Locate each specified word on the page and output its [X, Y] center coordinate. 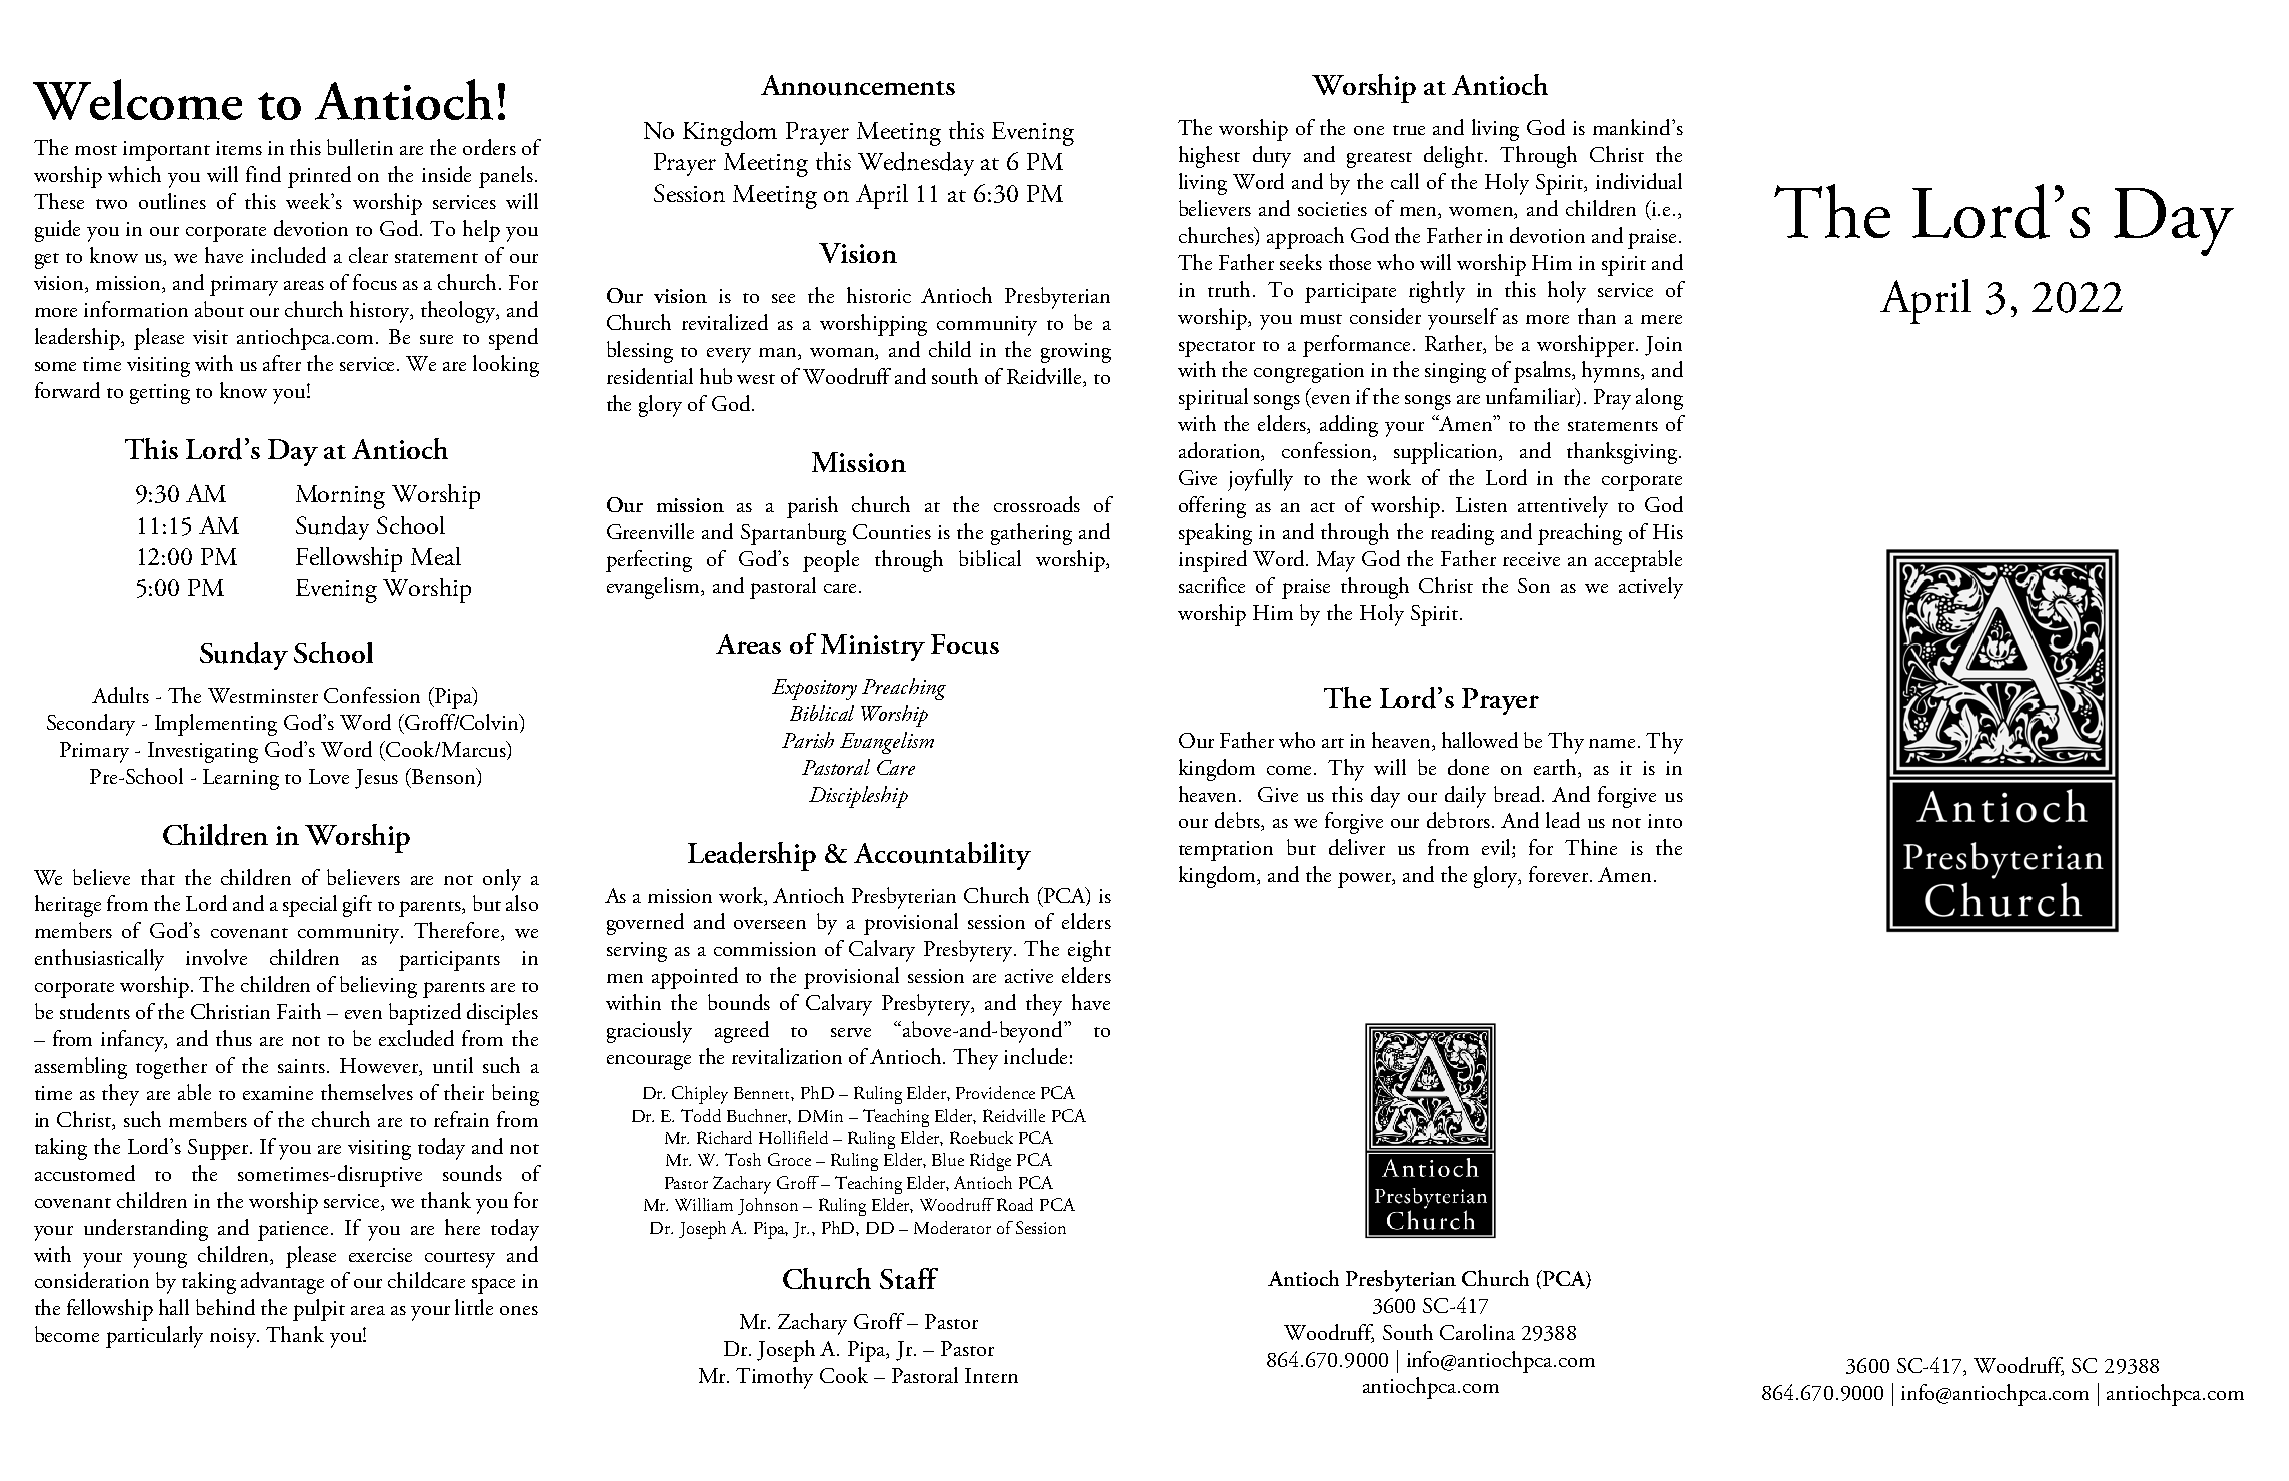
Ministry [873, 647]
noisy [234, 1338]
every [729, 355]
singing [1455, 373]
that [158, 877]
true [1409, 130]
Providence [995, 1092]
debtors [1458, 820]
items [239, 148]
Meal [436, 556]
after [282, 363]
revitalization [787, 1056]
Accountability [942, 856]
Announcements [858, 85]
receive [1531, 559]
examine [278, 1093]
